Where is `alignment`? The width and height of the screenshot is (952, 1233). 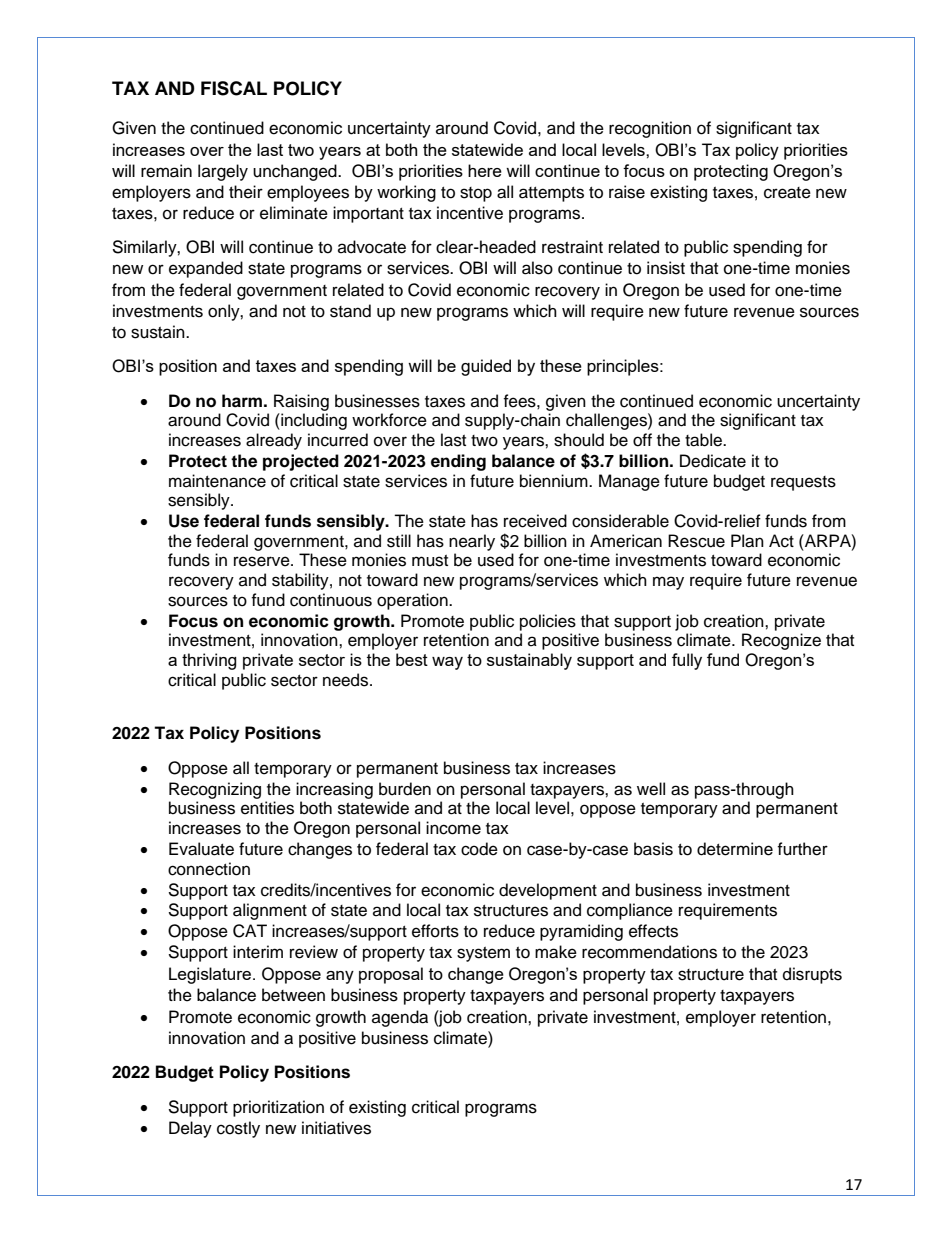
alignment is located at coordinates (270, 911).
